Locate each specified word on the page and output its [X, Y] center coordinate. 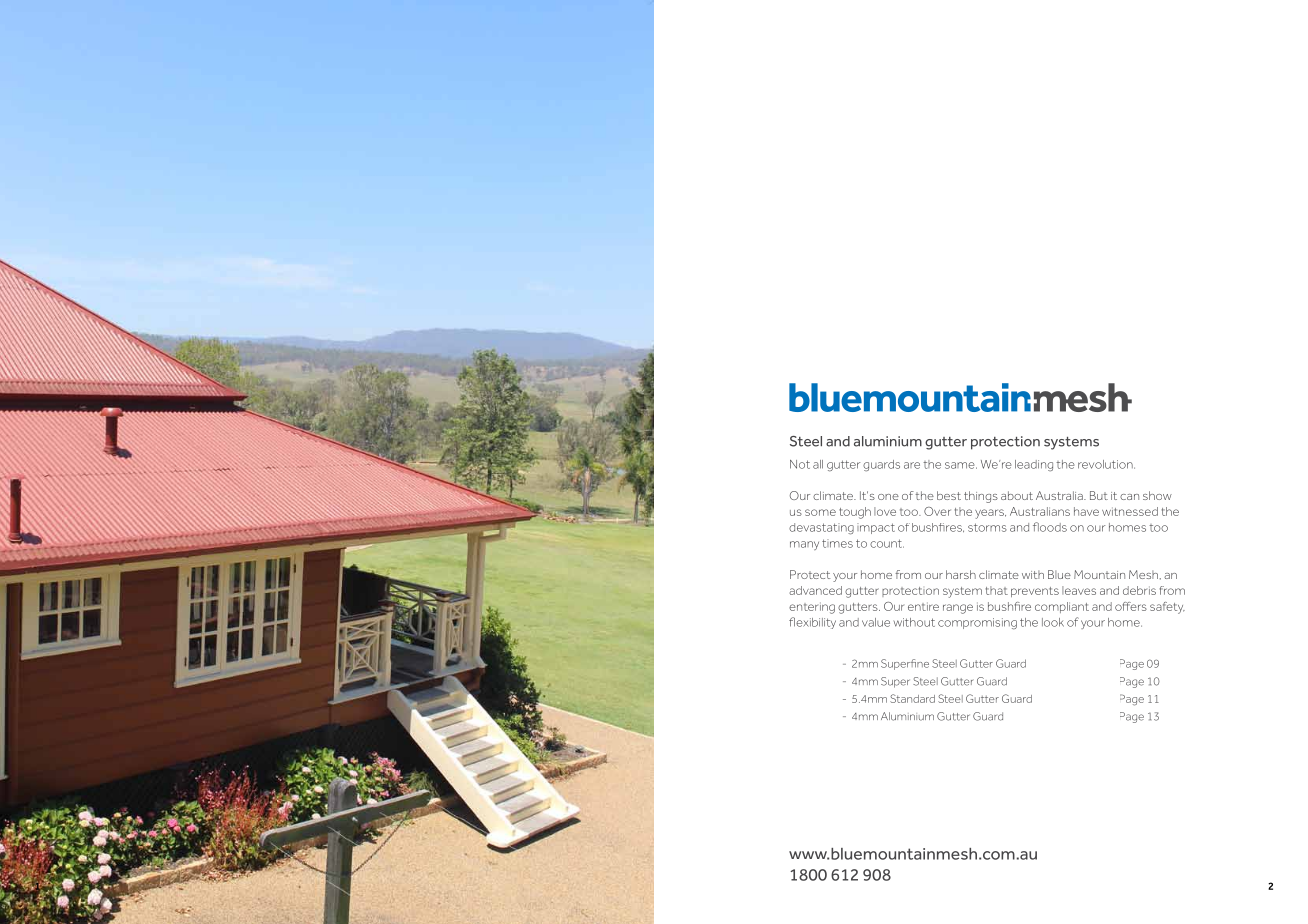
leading [1034, 465]
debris [1139, 590]
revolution [1106, 464]
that [997, 590]
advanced [815, 590]
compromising [977, 624]
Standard [912, 698]
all [818, 464]
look [1053, 622]
